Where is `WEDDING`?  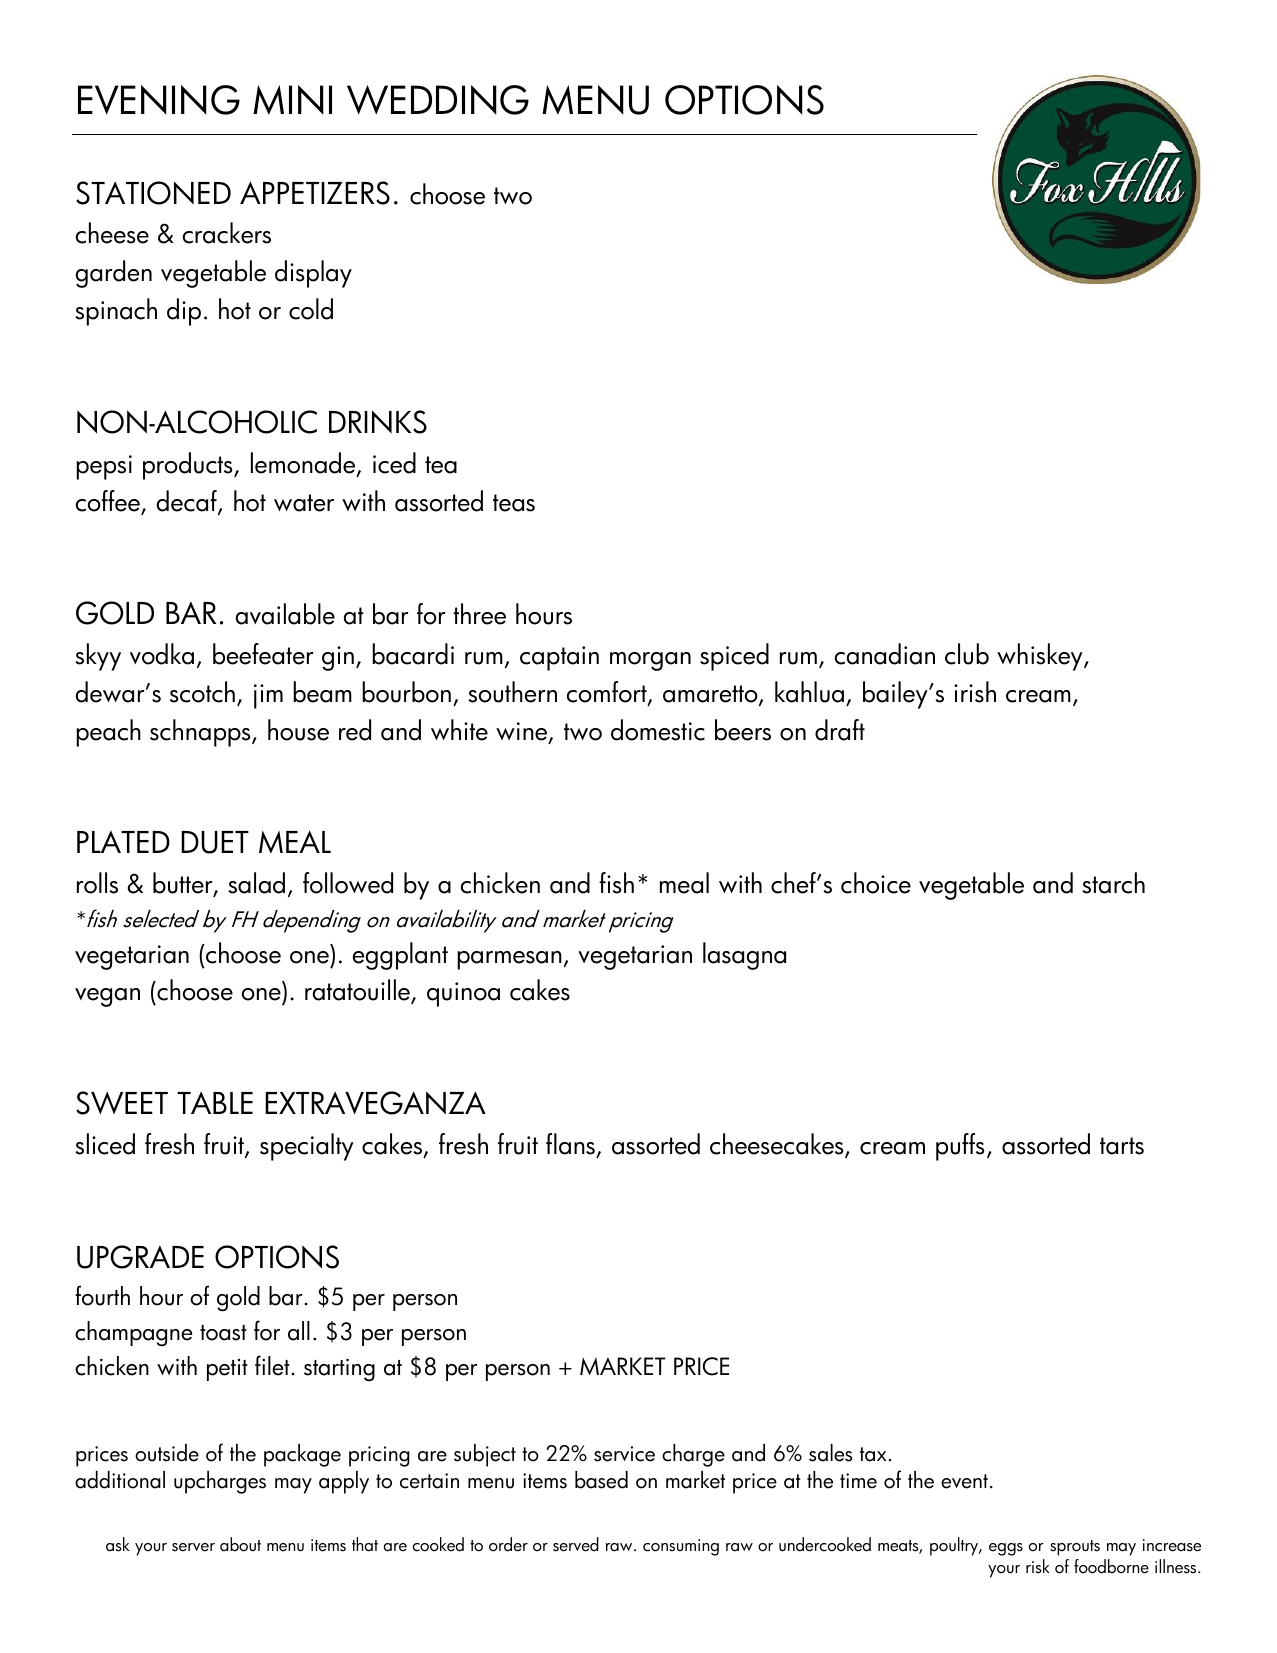
WEDDING is located at coordinates (438, 100).
